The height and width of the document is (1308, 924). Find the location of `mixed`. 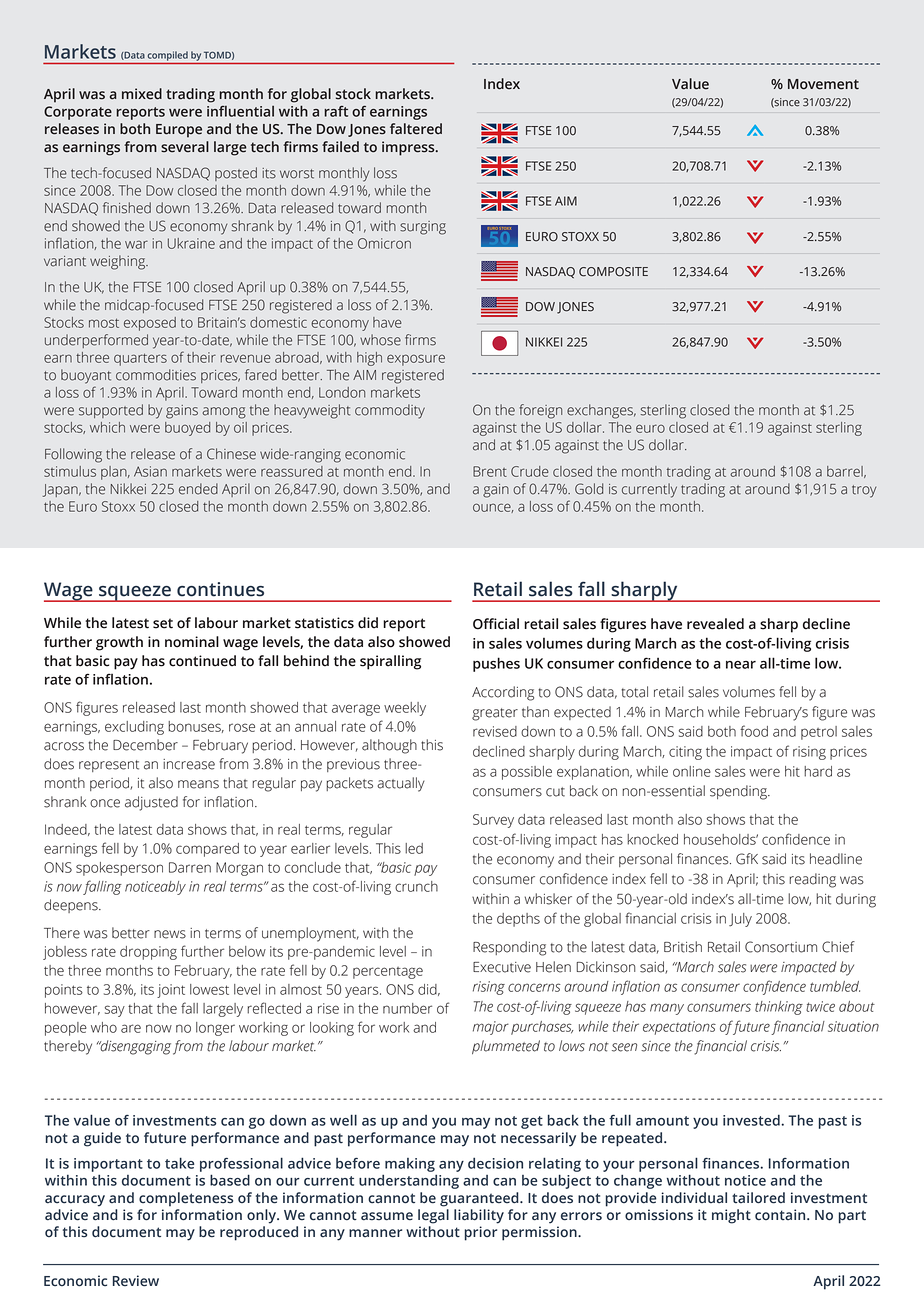

mixed is located at coordinates (142, 94).
